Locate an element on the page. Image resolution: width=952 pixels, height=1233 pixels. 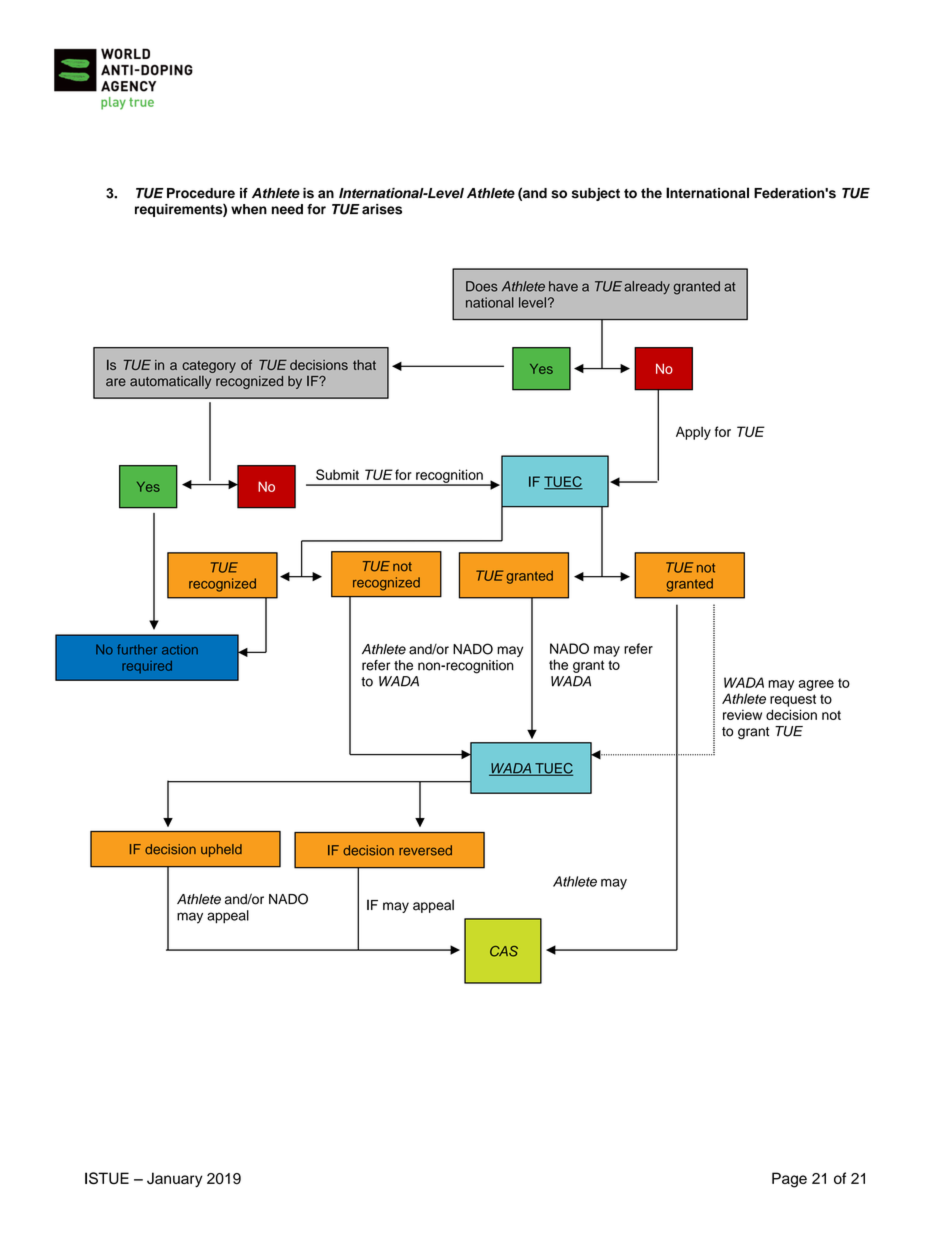
January is located at coordinates (175, 1180).
